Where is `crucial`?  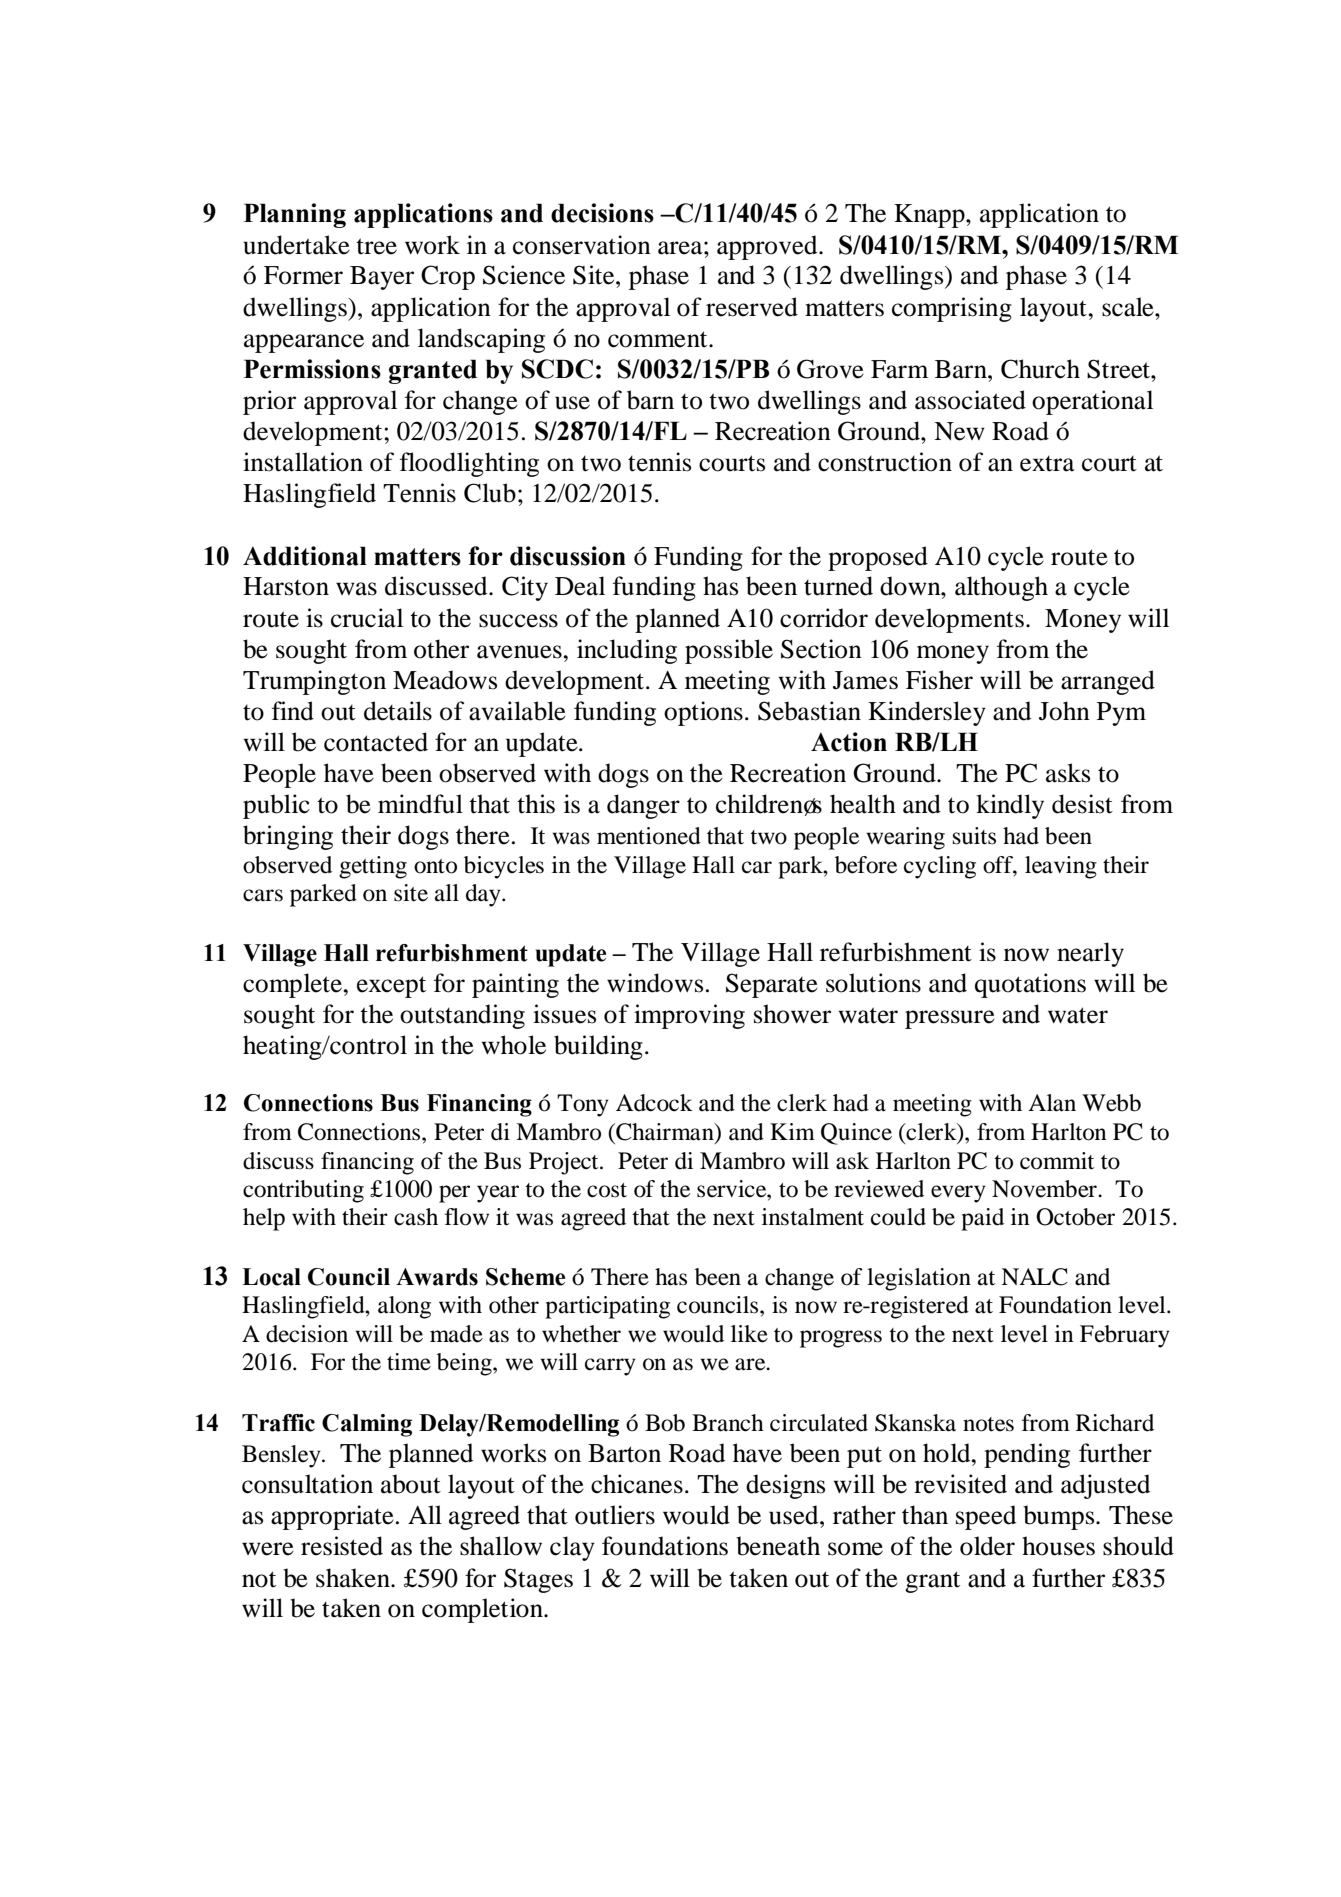 crucial is located at coordinates (367, 618).
